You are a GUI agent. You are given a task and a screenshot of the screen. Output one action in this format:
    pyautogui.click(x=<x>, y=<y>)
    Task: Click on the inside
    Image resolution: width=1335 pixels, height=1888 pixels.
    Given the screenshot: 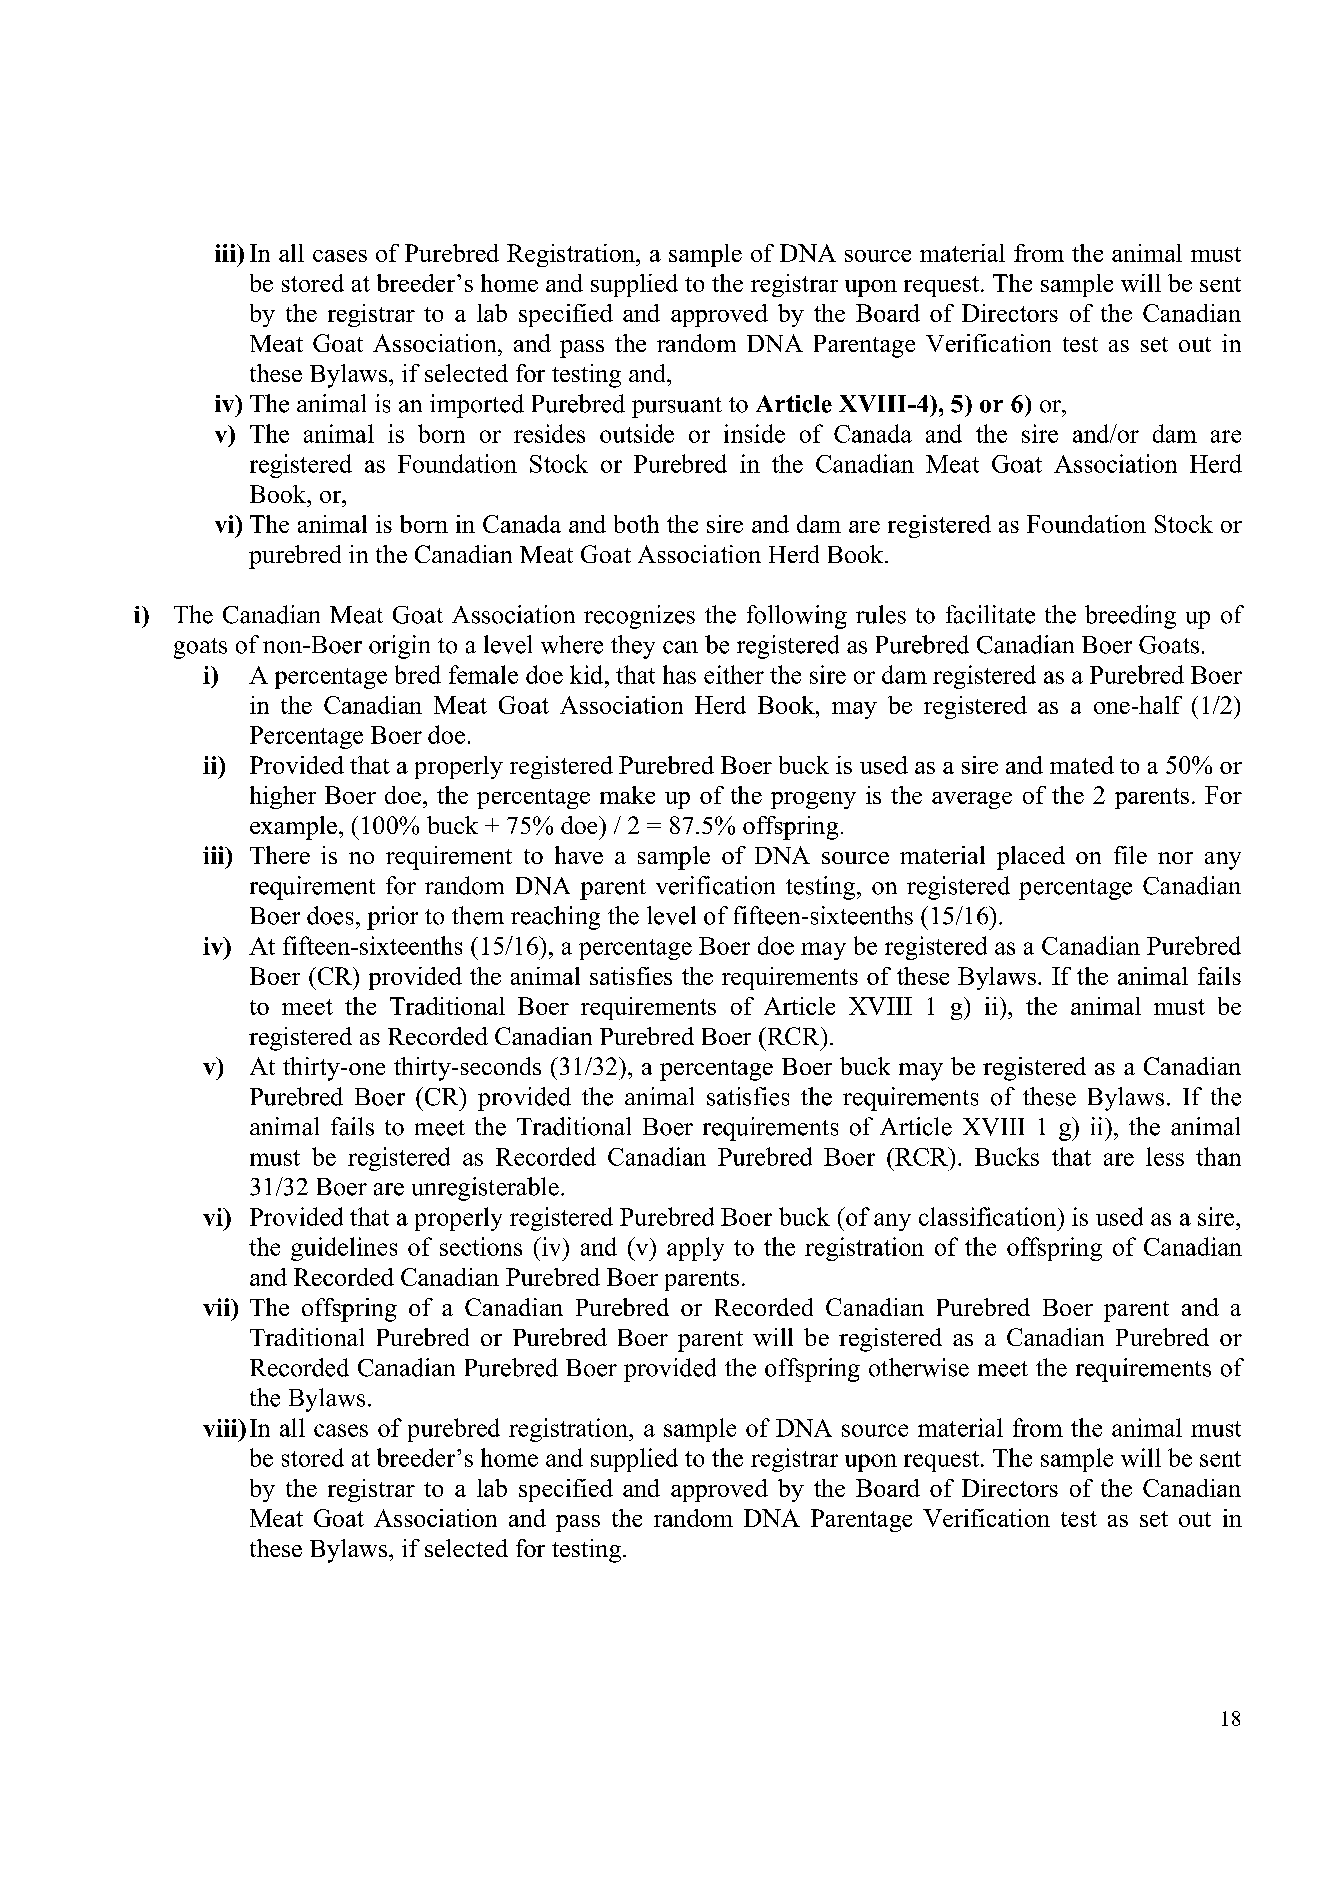 What is the action you would take?
    pyautogui.click(x=754, y=433)
